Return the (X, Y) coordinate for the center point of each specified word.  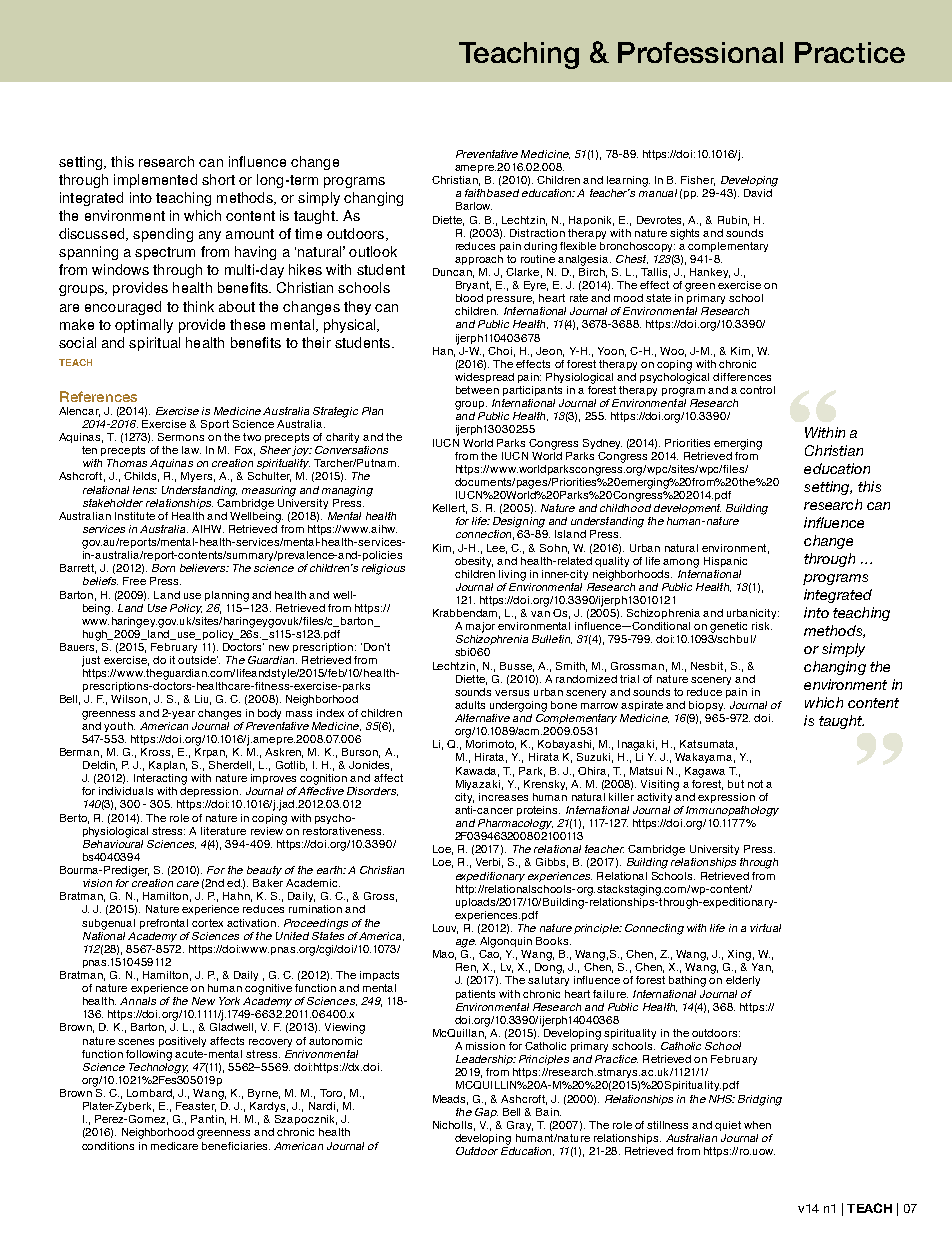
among (681, 563)
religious (383, 569)
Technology (158, 1067)
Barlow (474, 206)
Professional (700, 52)
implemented (155, 181)
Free (134, 581)
